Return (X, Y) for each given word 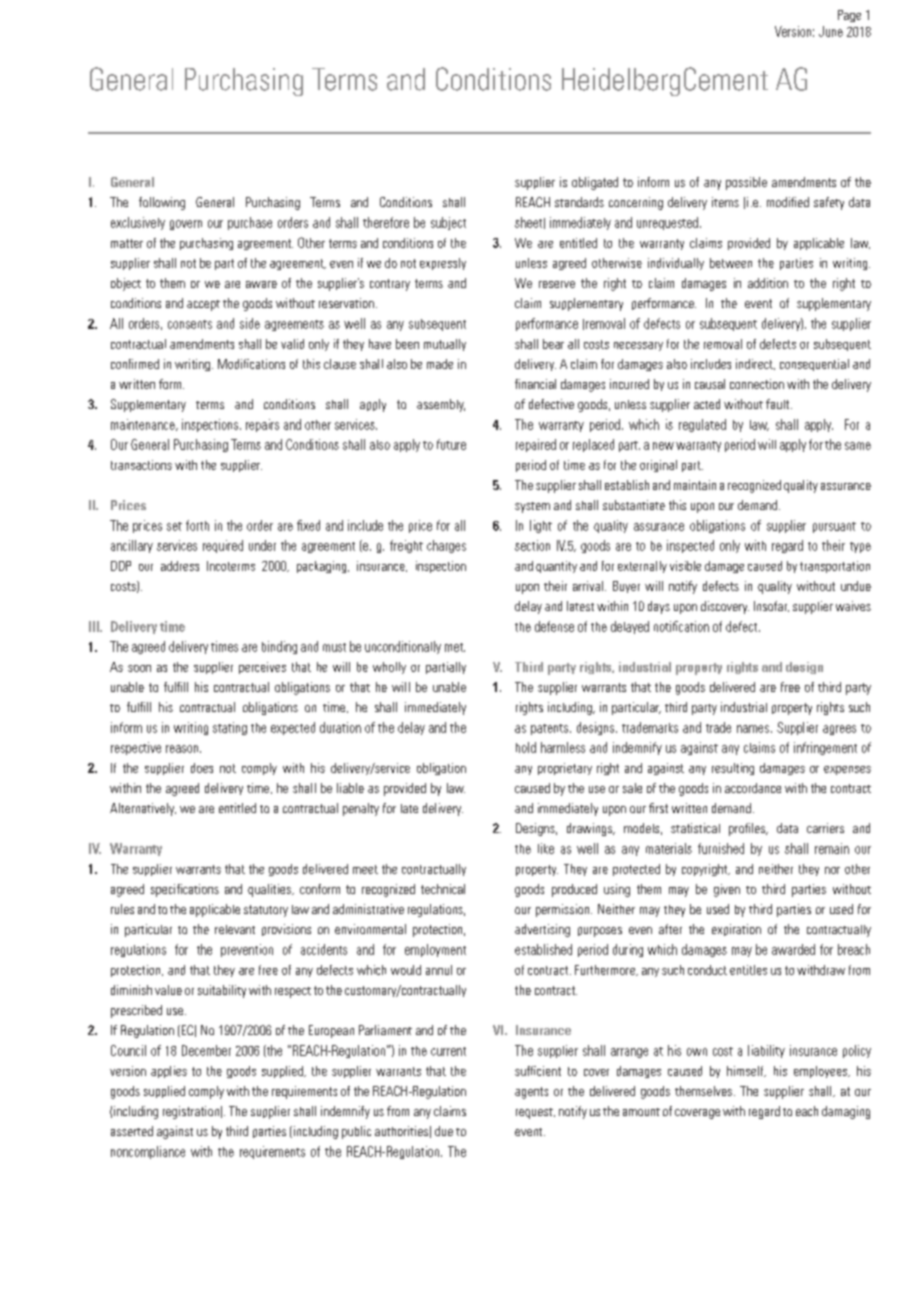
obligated (595, 183)
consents (190, 324)
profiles (748, 829)
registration (191, 1112)
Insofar (771, 606)
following (162, 203)
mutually (445, 345)
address (180, 566)
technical (443, 889)
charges (446, 546)
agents (531, 1093)
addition (768, 283)
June (831, 31)
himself (746, 1071)
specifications (185, 890)
